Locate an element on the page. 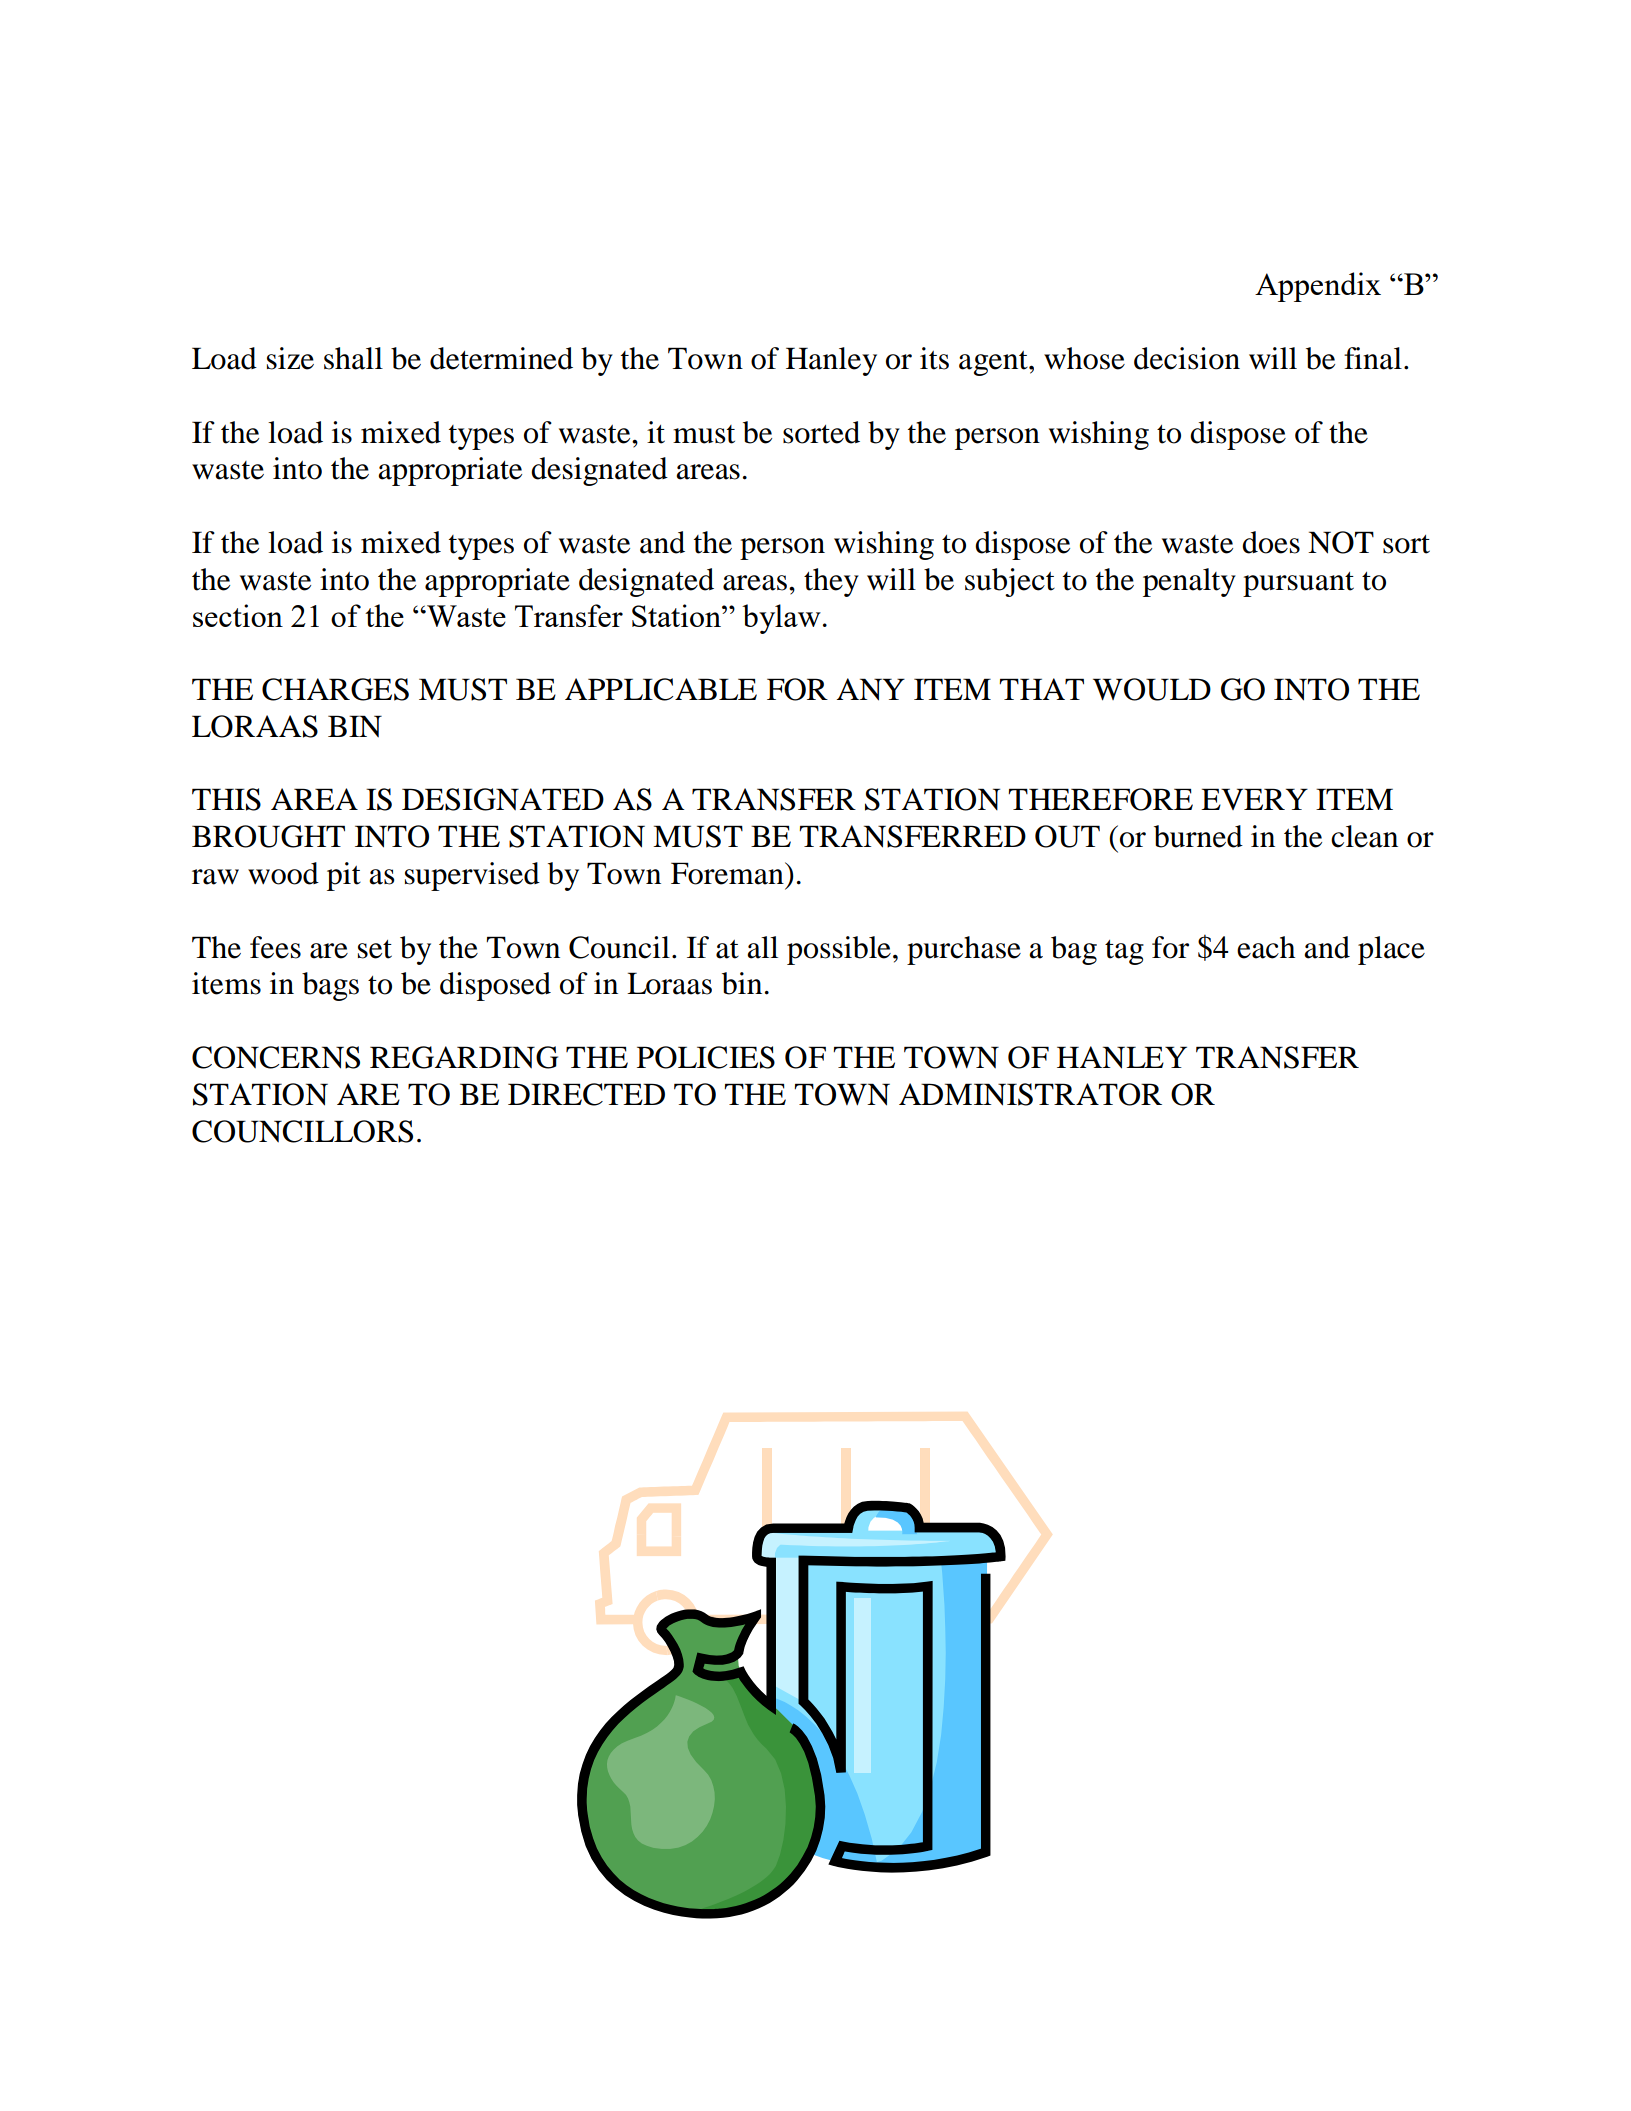 This document has height=2111, width=1631. ANY is located at coordinates (870, 689).
